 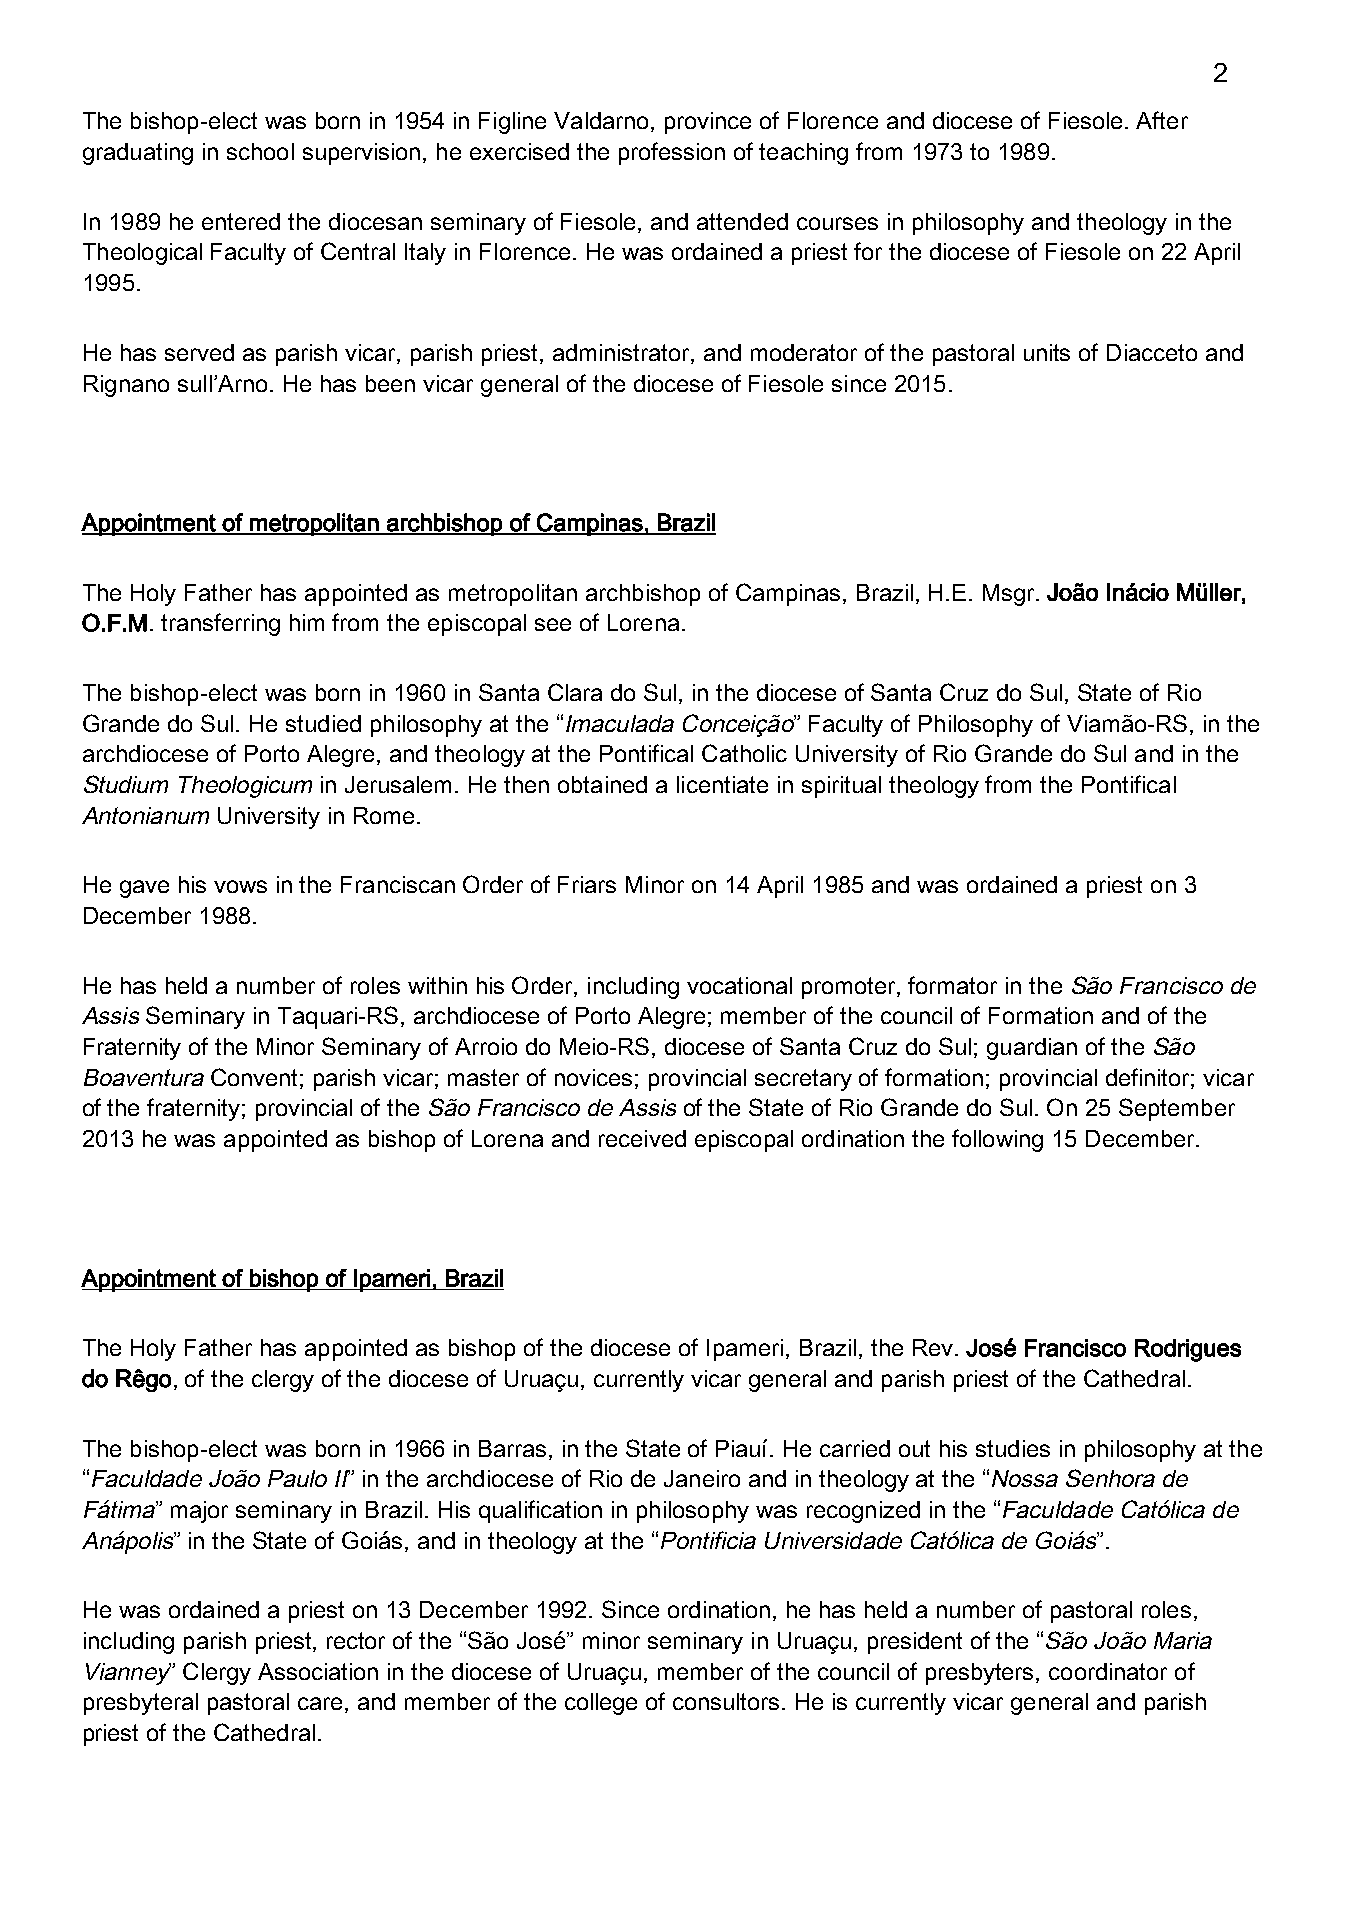 What do you see at coordinates (483, 1077) in the screenshot?
I see `master` at bounding box center [483, 1077].
